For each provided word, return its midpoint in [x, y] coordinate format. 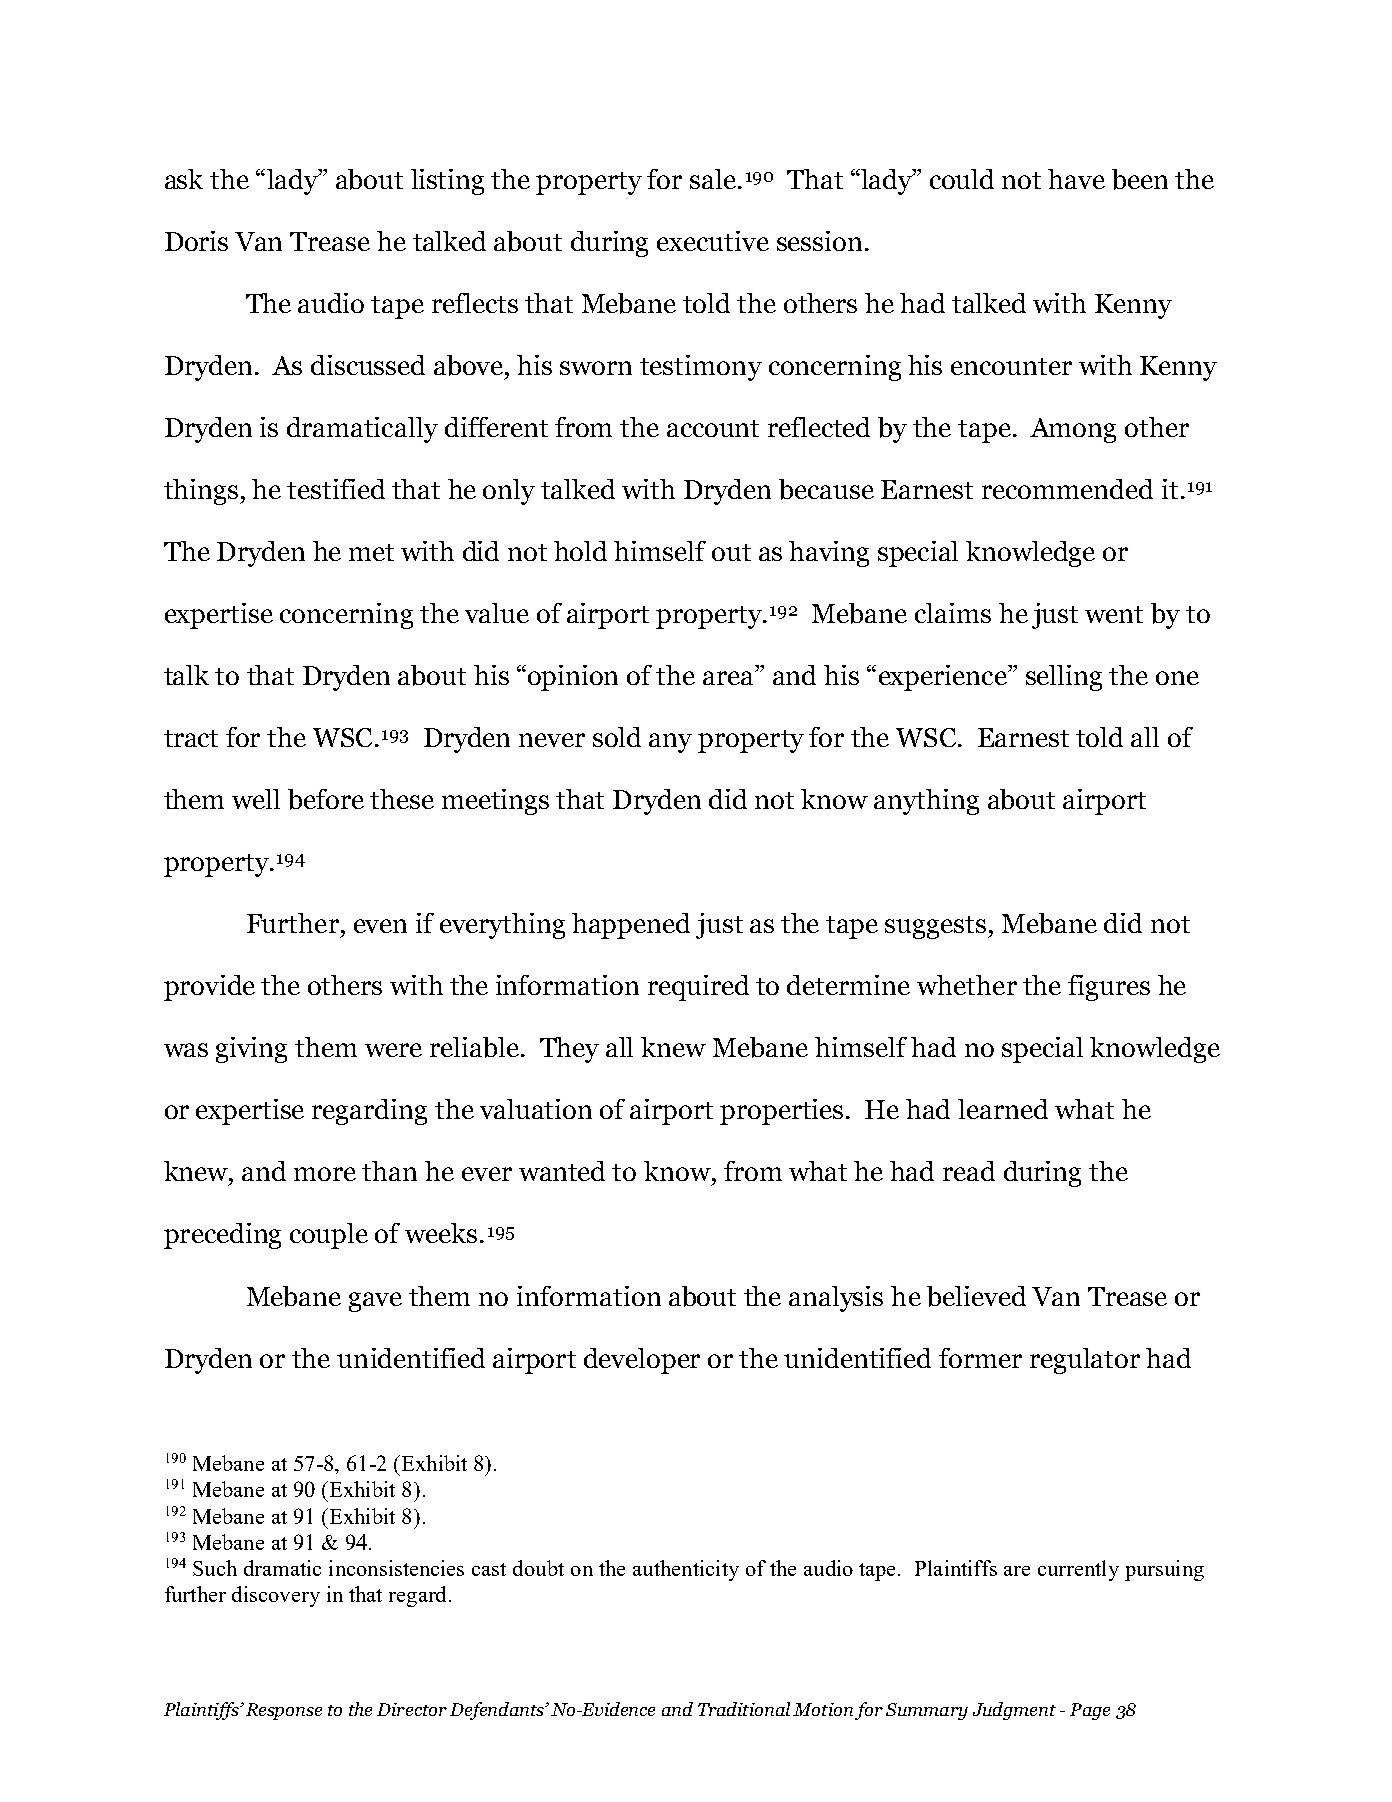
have [1076, 179]
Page [1090, 1711]
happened [631, 926]
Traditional [744, 1709]
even [380, 926]
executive [713, 241]
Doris [196, 241]
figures [1109, 988]
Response [284, 1711]
